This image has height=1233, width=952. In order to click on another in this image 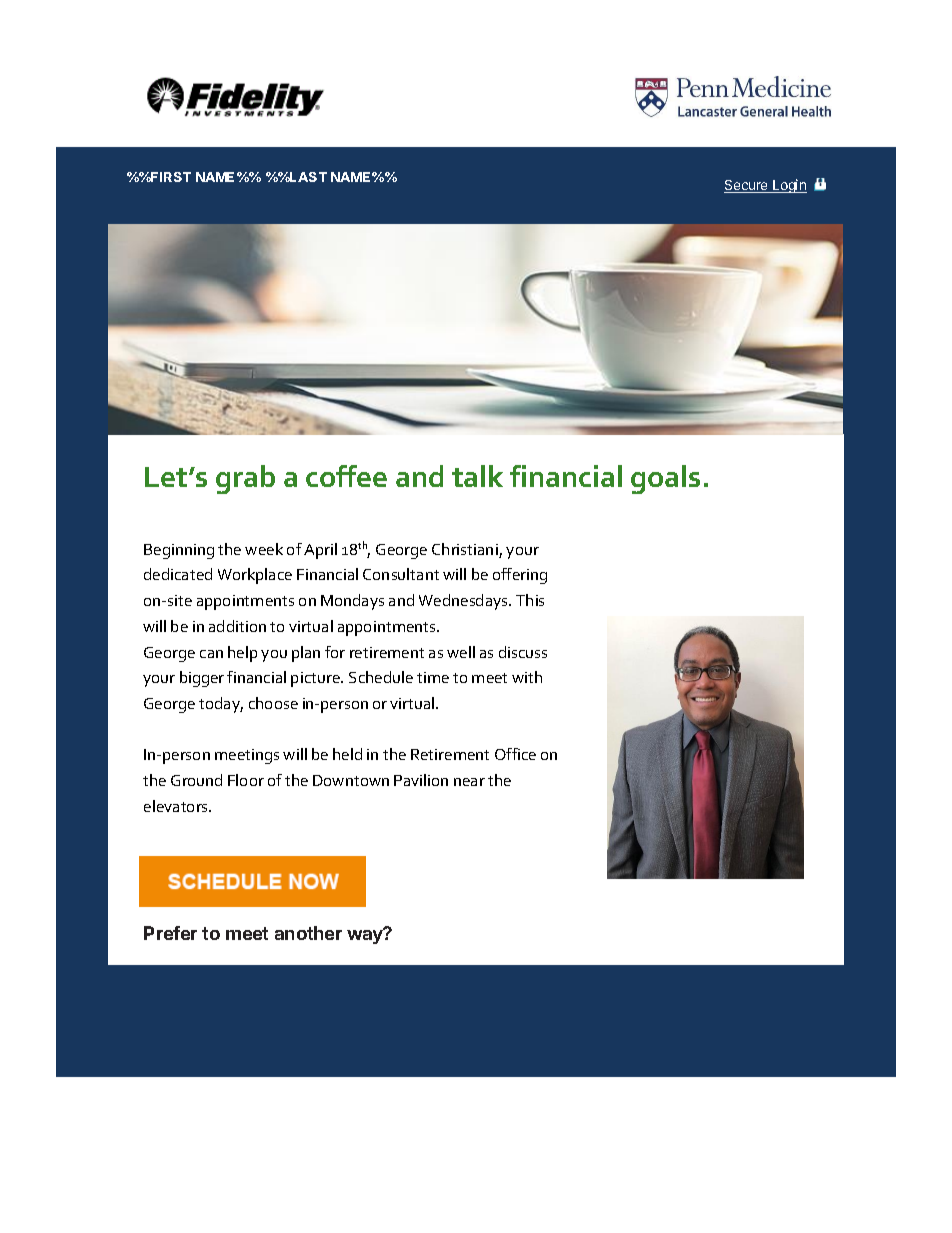, I will do `click(308, 933)`.
